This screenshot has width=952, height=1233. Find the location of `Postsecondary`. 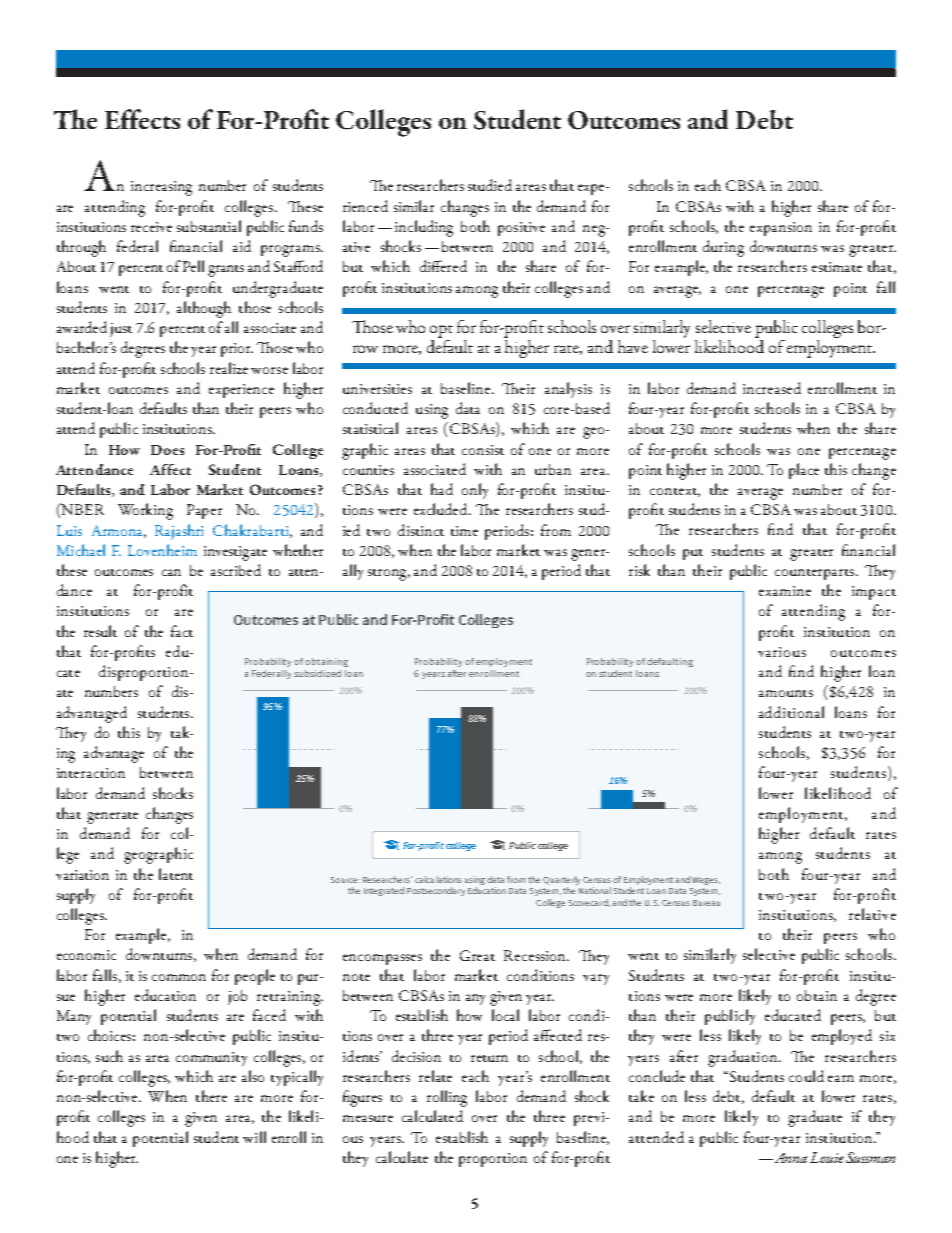

Postsecondary is located at coordinates (436, 891).
